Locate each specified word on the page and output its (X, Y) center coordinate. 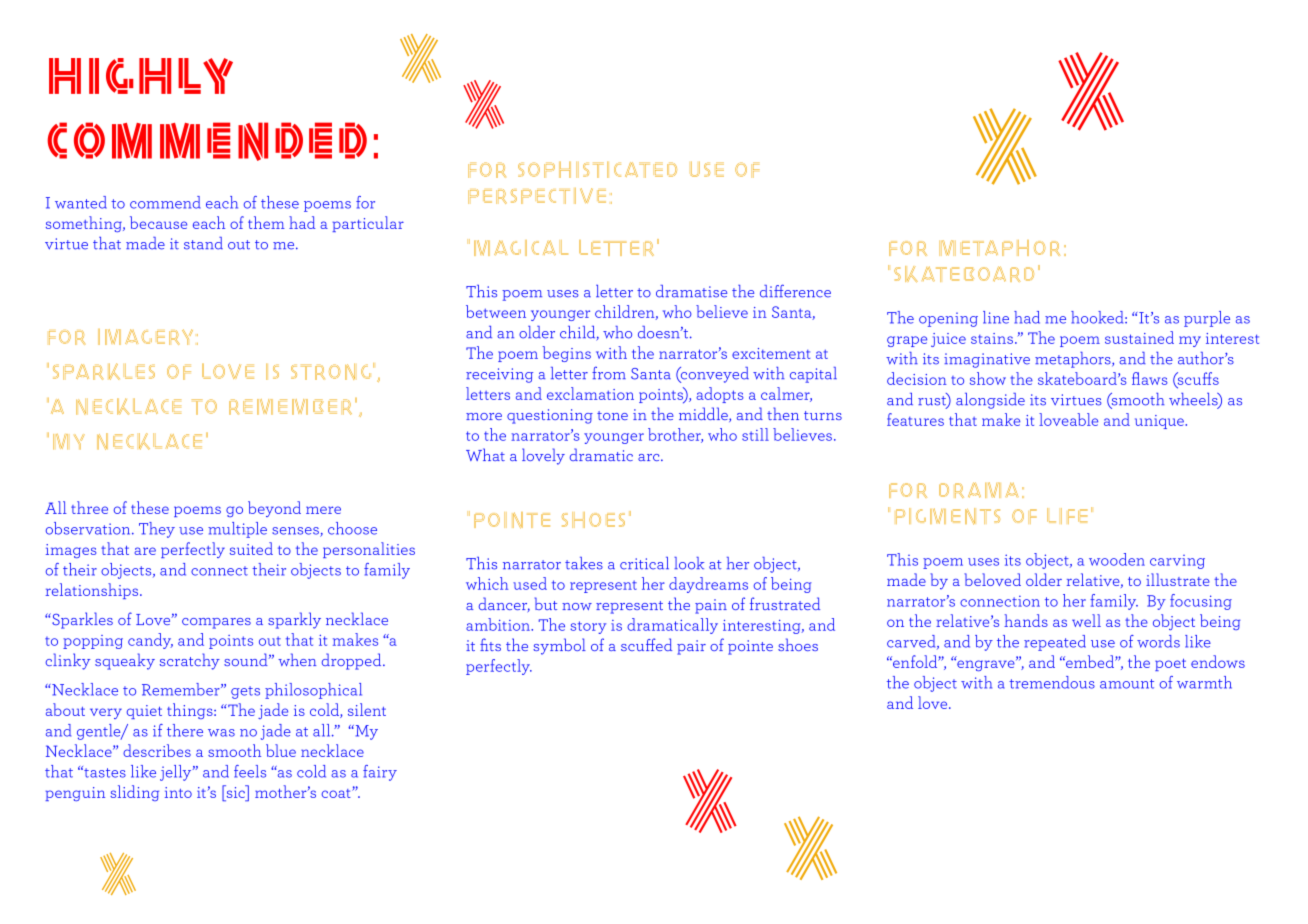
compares (216, 623)
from (609, 373)
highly (141, 76)
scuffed (646, 644)
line (996, 317)
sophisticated (597, 169)
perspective (537, 196)
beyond (274, 509)
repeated (1055, 643)
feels (250, 771)
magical (521, 248)
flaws (1150, 378)
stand (203, 243)
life (1067, 516)
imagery (145, 337)
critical (644, 563)
